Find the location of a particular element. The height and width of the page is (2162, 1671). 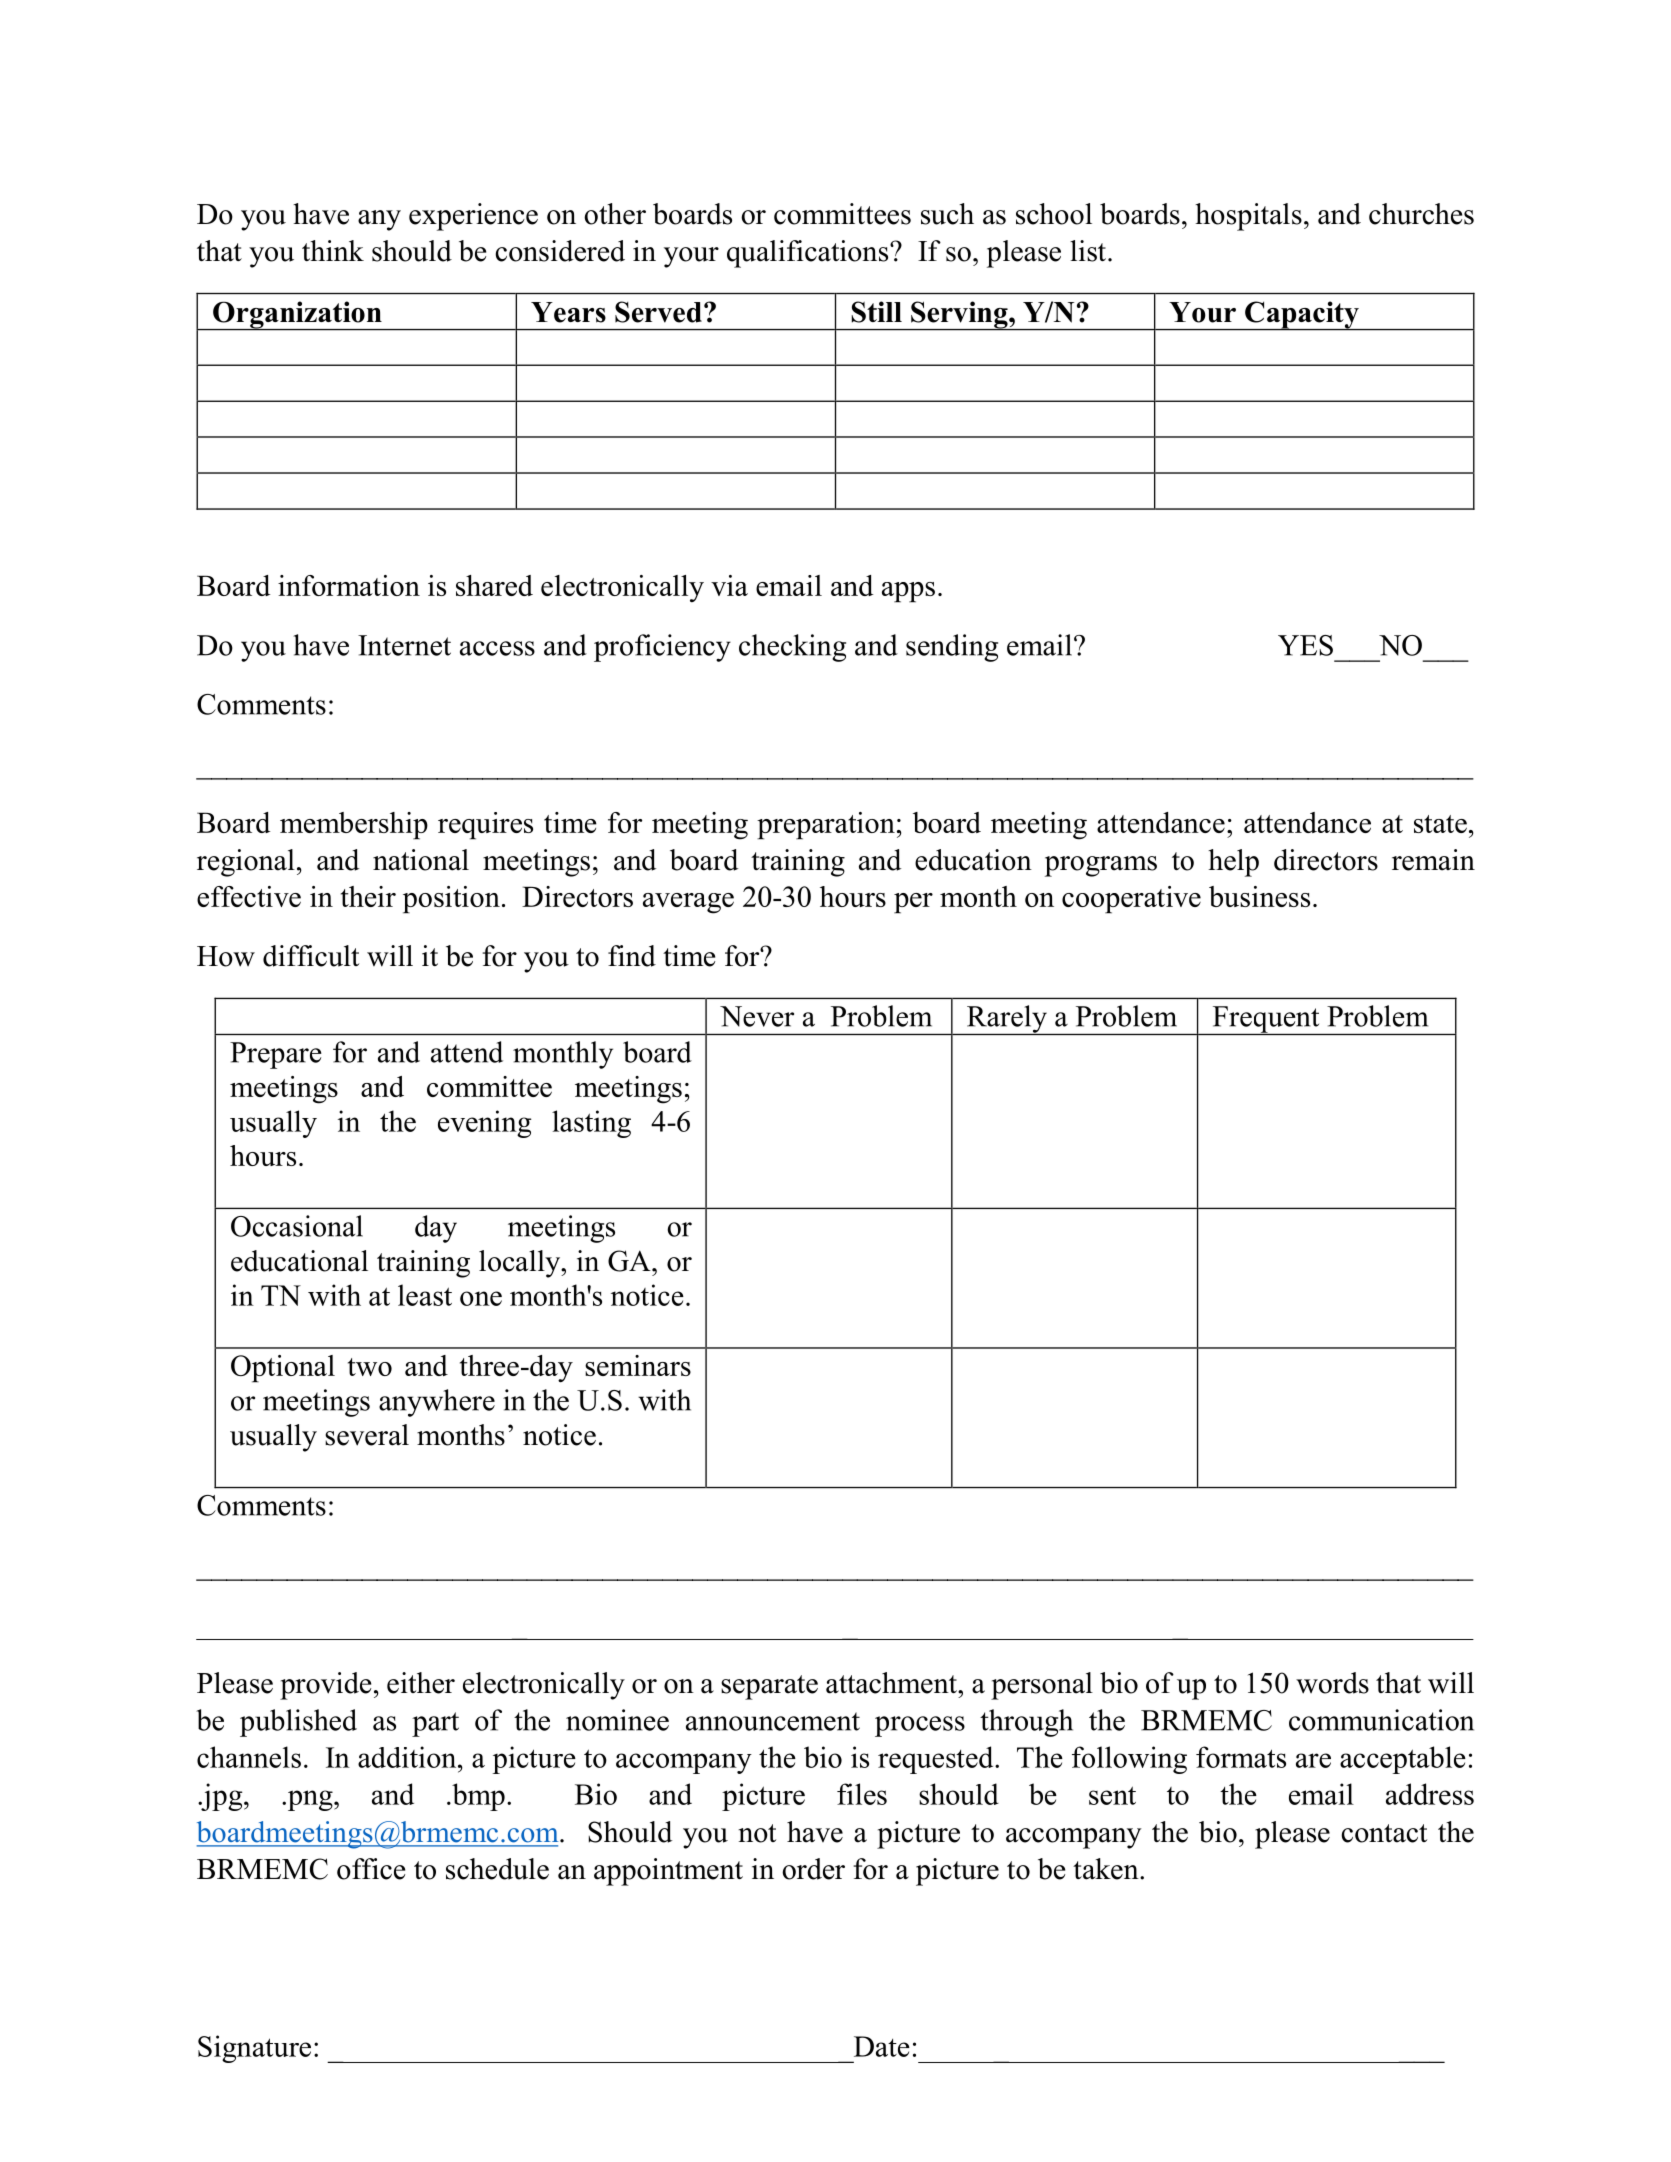

think is located at coordinates (333, 250).
